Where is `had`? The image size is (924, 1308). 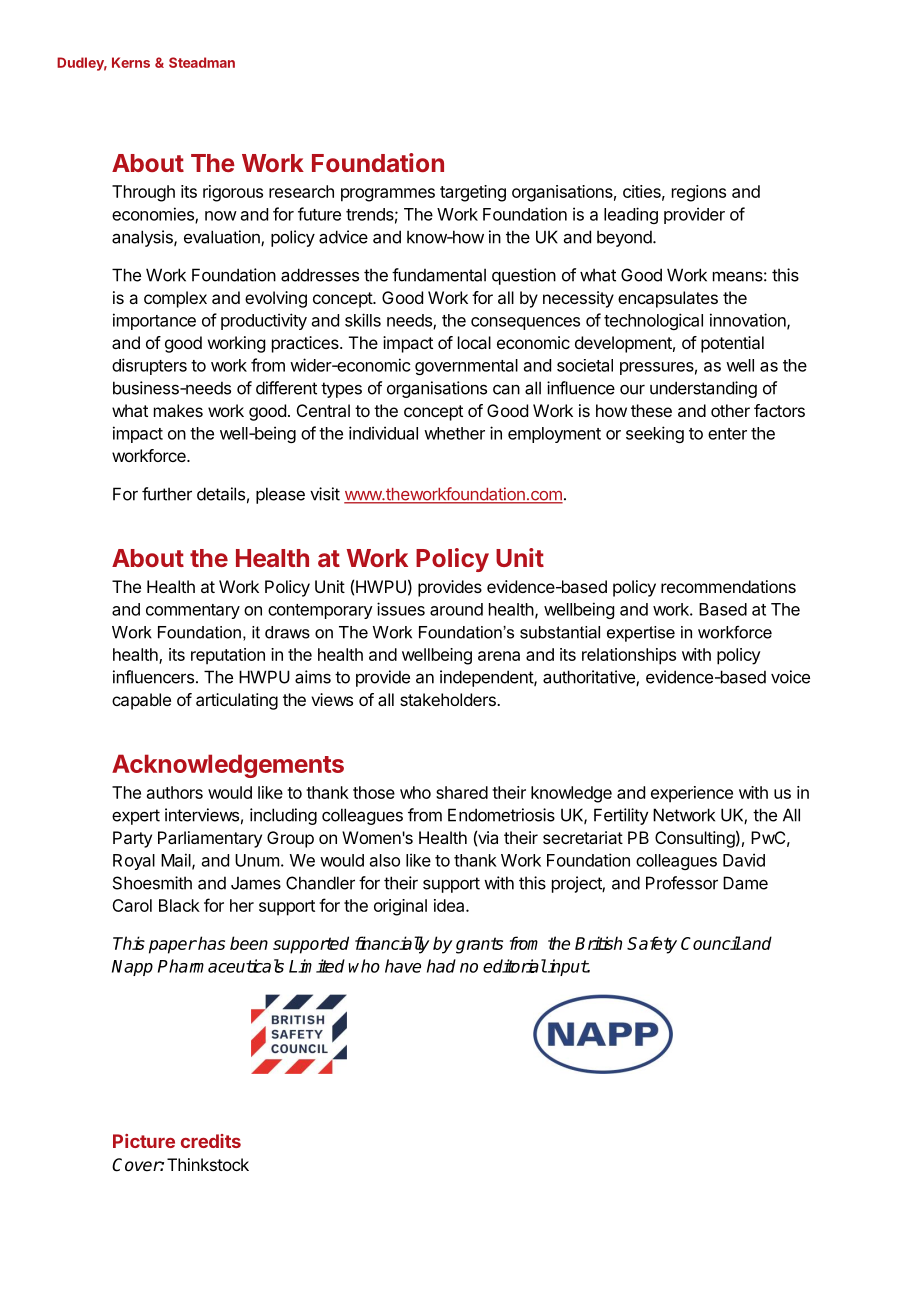 had is located at coordinates (441, 966).
